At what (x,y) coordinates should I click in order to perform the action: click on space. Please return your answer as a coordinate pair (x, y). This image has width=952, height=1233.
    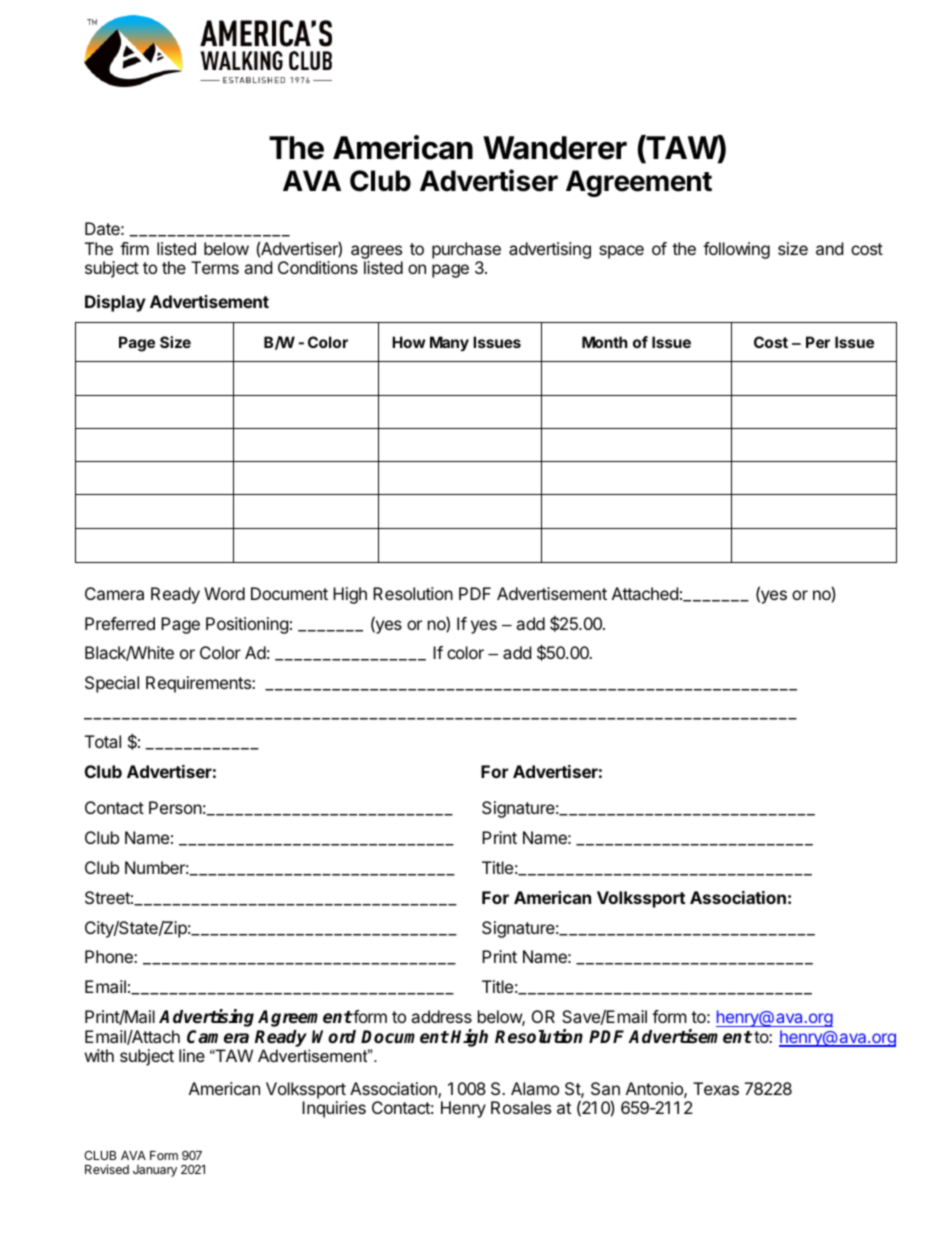
    Looking at the image, I should click on (621, 252).
